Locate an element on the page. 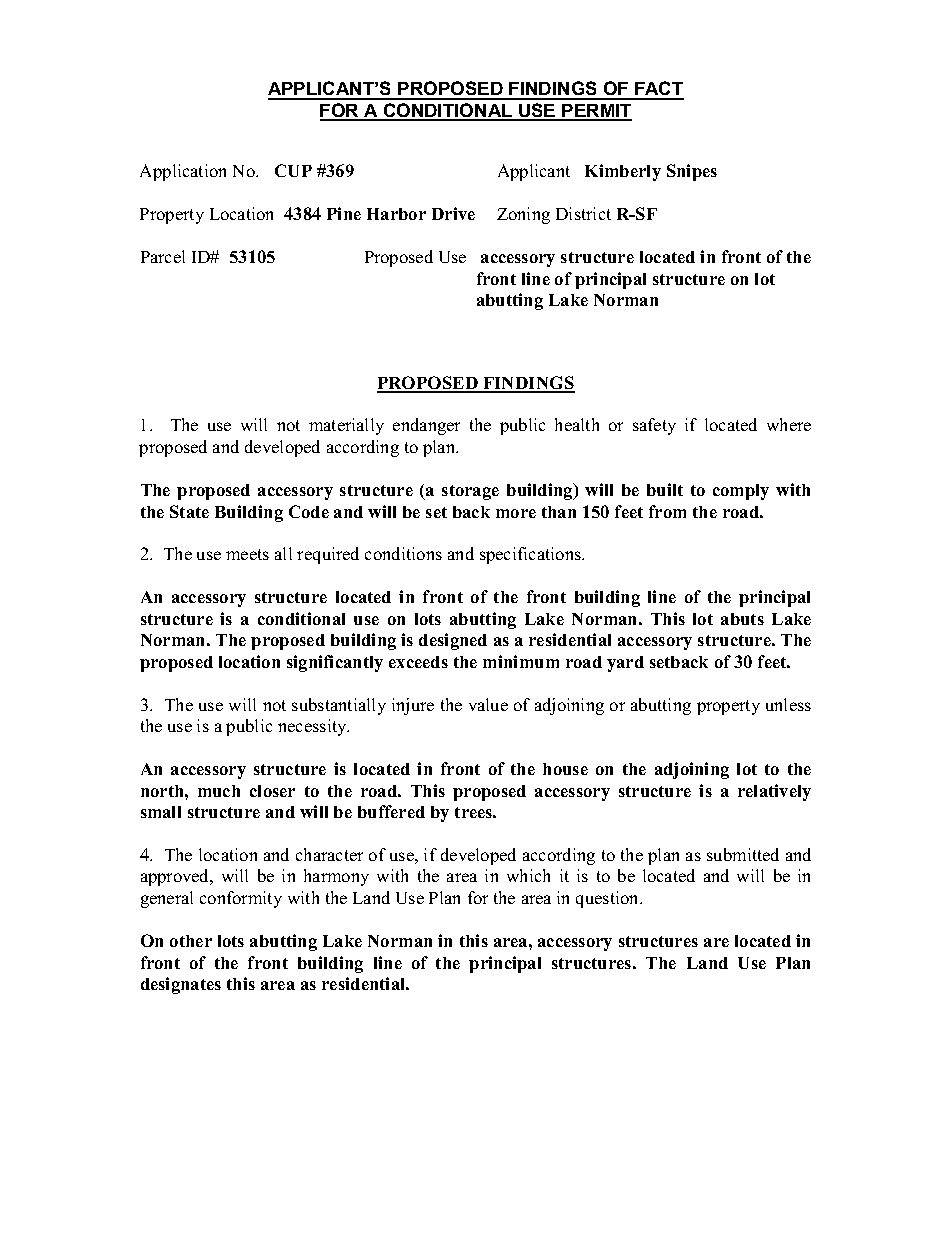 This image has width=952, height=1233. question is located at coordinates (609, 899).
